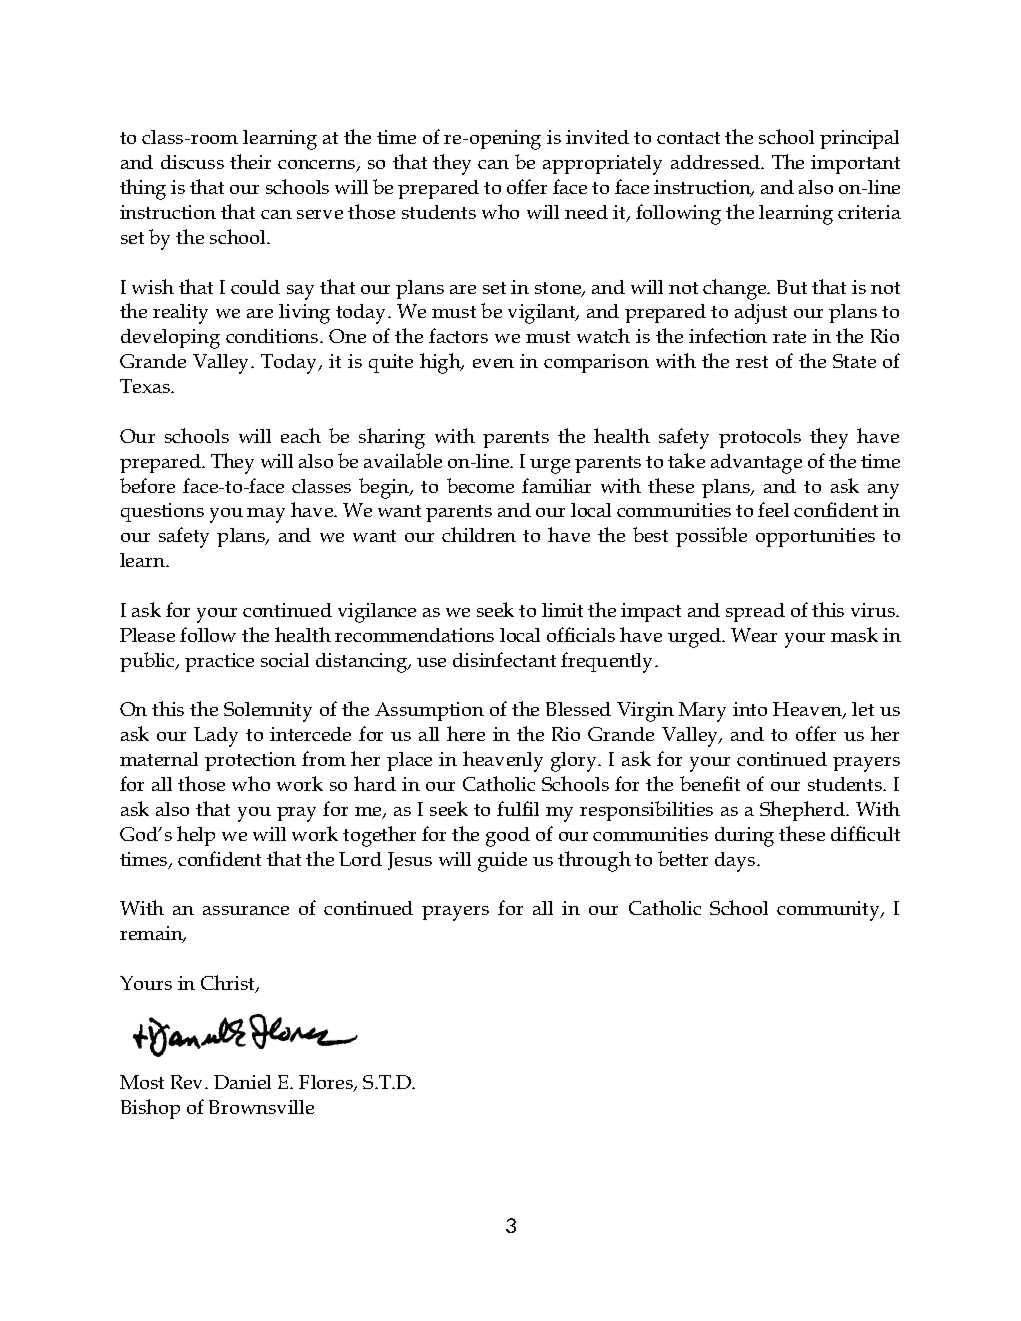  Describe the element at coordinates (466, 733) in the screenshot. I see `here` at that location.
